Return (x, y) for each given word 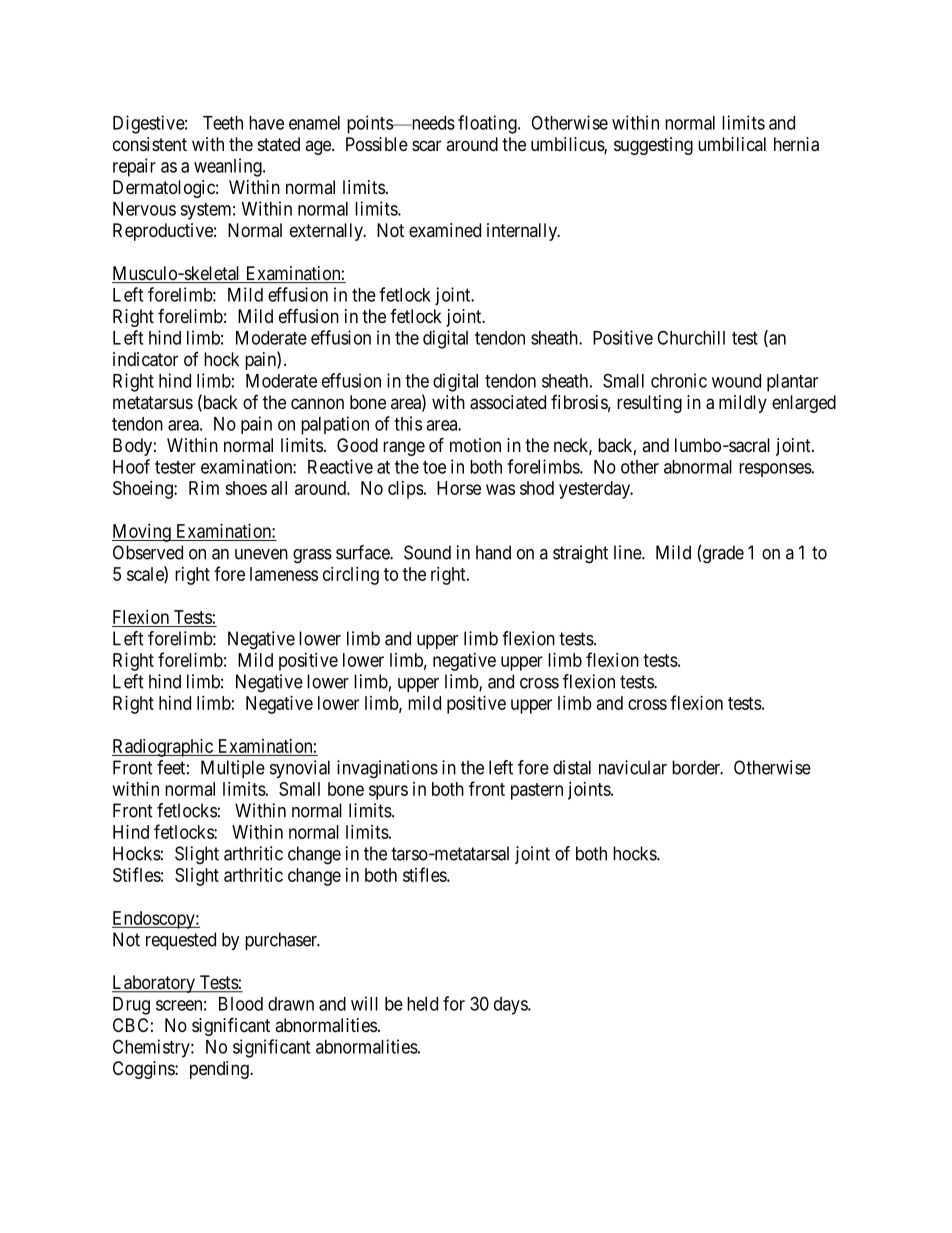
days (511, 1006)
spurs (388, 792)
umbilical (732, 144)
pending (220, 1070)
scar (426, 146)
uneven (261, 554)
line (628, 552)
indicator (145, 359)
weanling (229, 167)
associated (508, 402)
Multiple (233, 769)
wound (736, 381)
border (697, 767)
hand (493, 552)
